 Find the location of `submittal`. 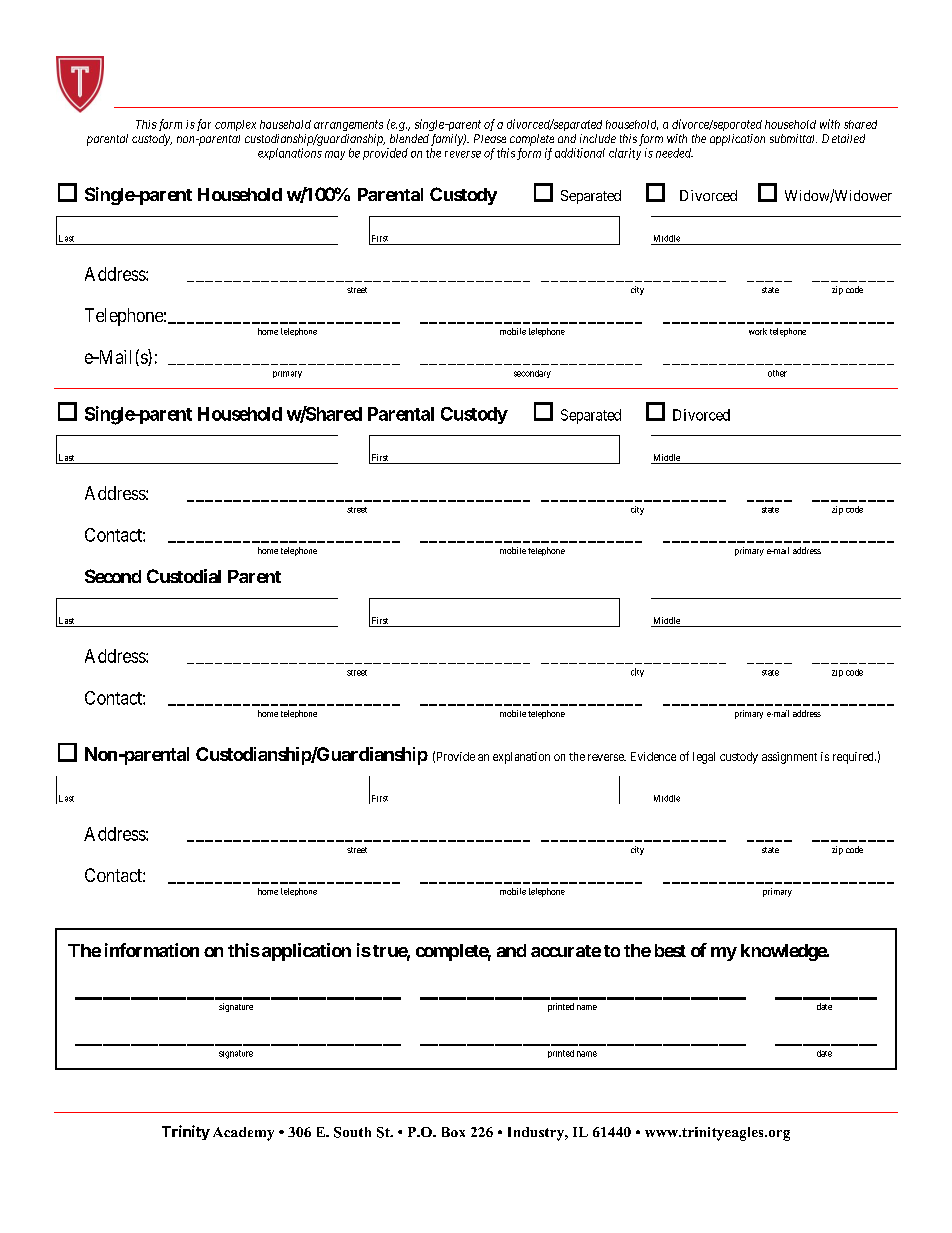

submittal is located at coordinates (793, 138).
